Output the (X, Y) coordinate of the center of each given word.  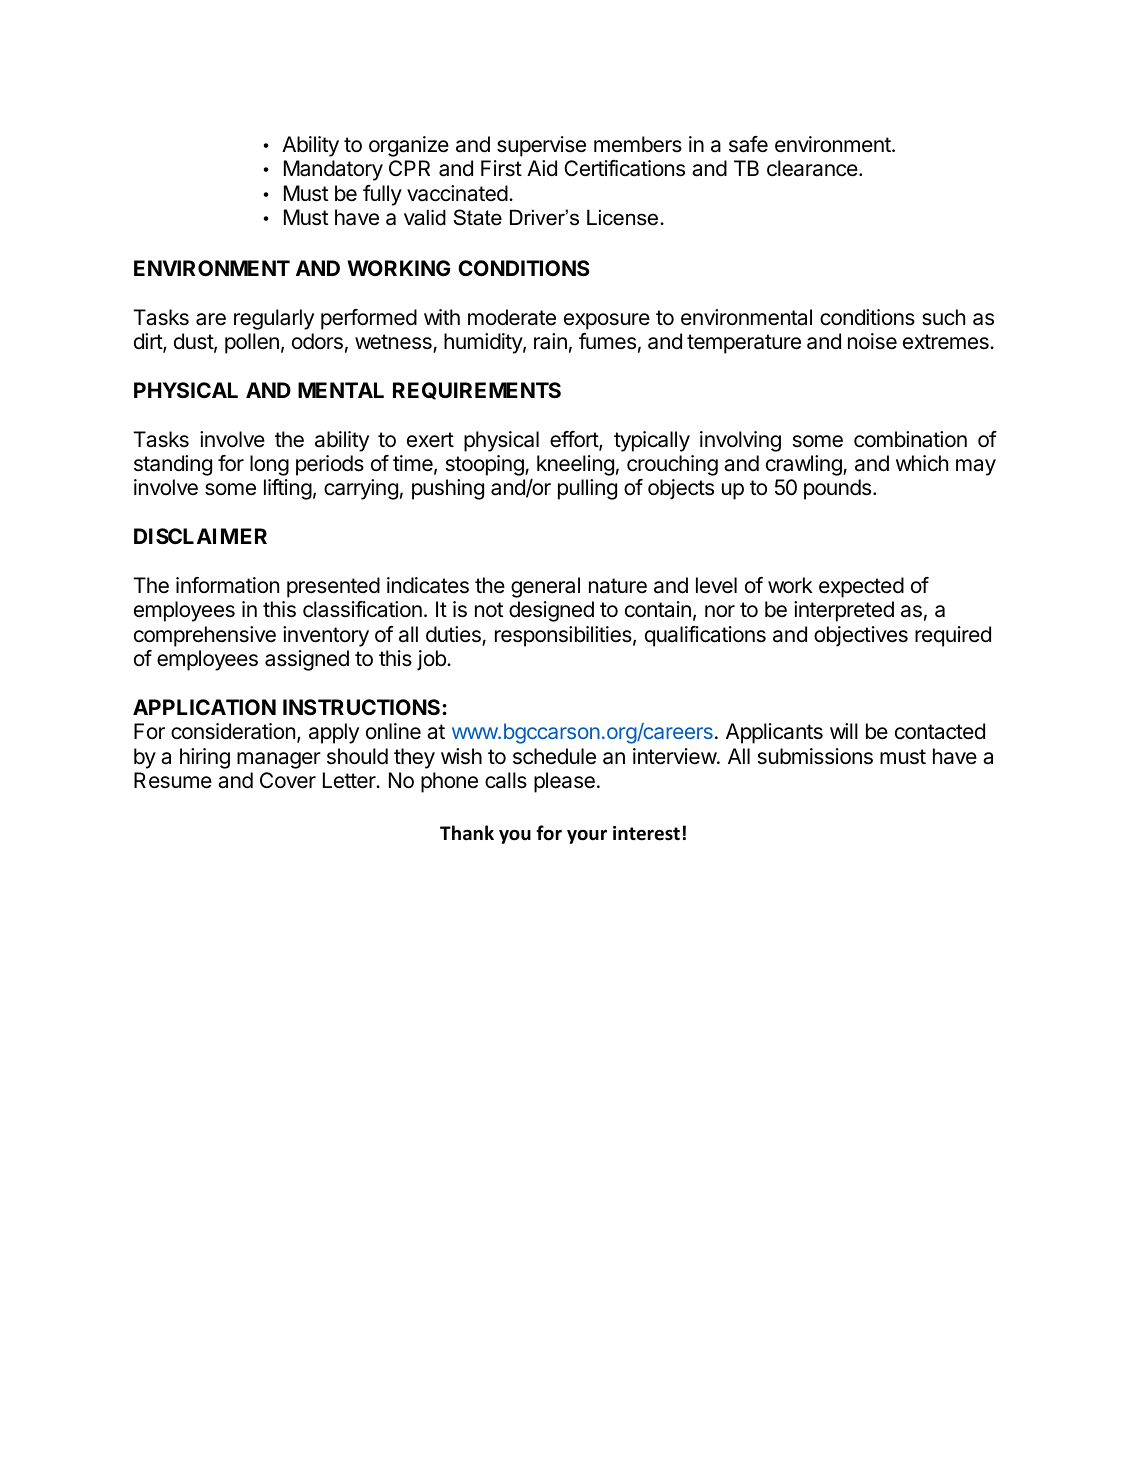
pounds (837, 489)
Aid (542, 168)
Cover (288, 780)
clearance (813, 168)
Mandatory (333, 170)
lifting (288, 489)
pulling (587, 489)
